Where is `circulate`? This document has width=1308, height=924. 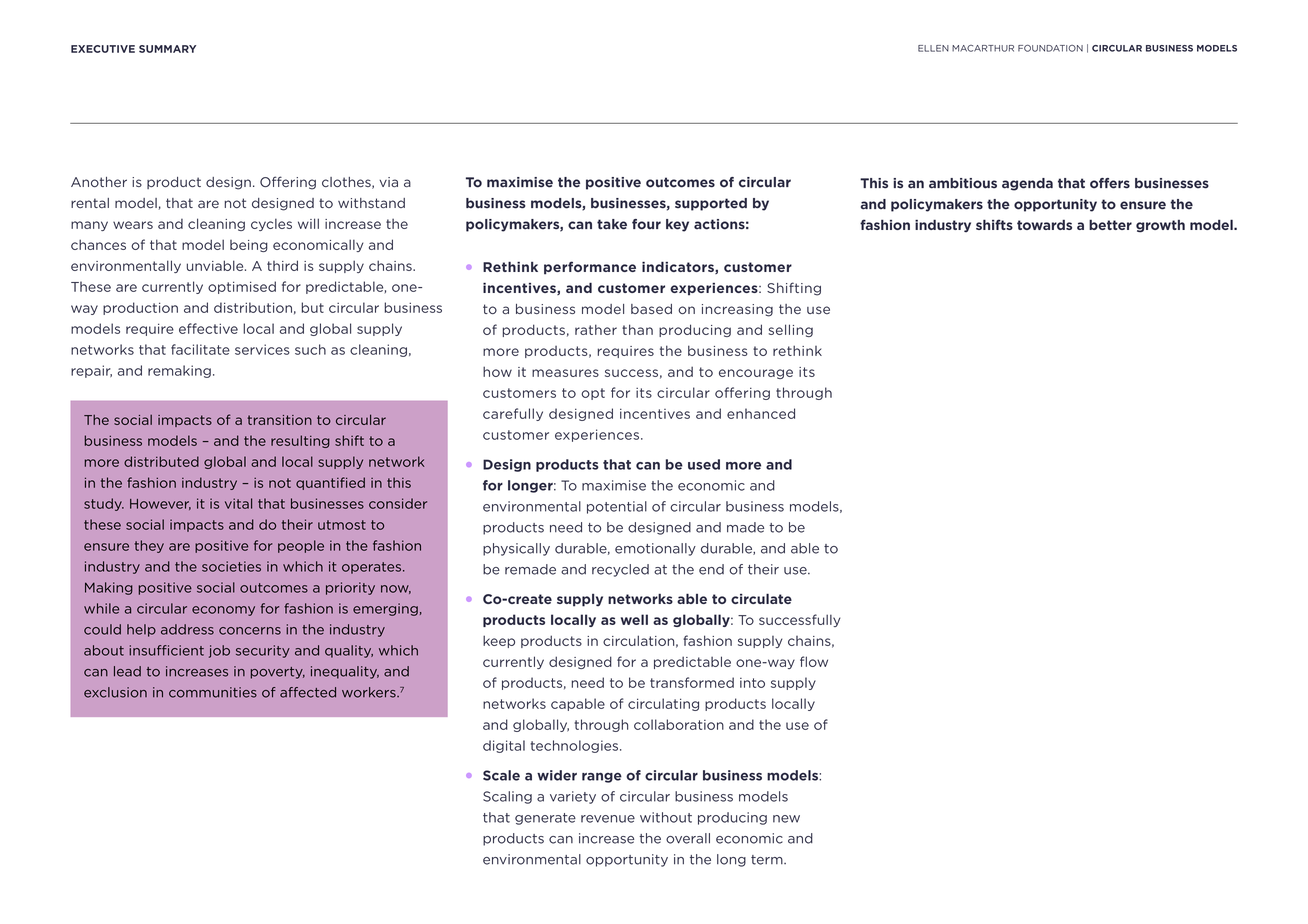 circulate is located at coordinates (761, 598).
